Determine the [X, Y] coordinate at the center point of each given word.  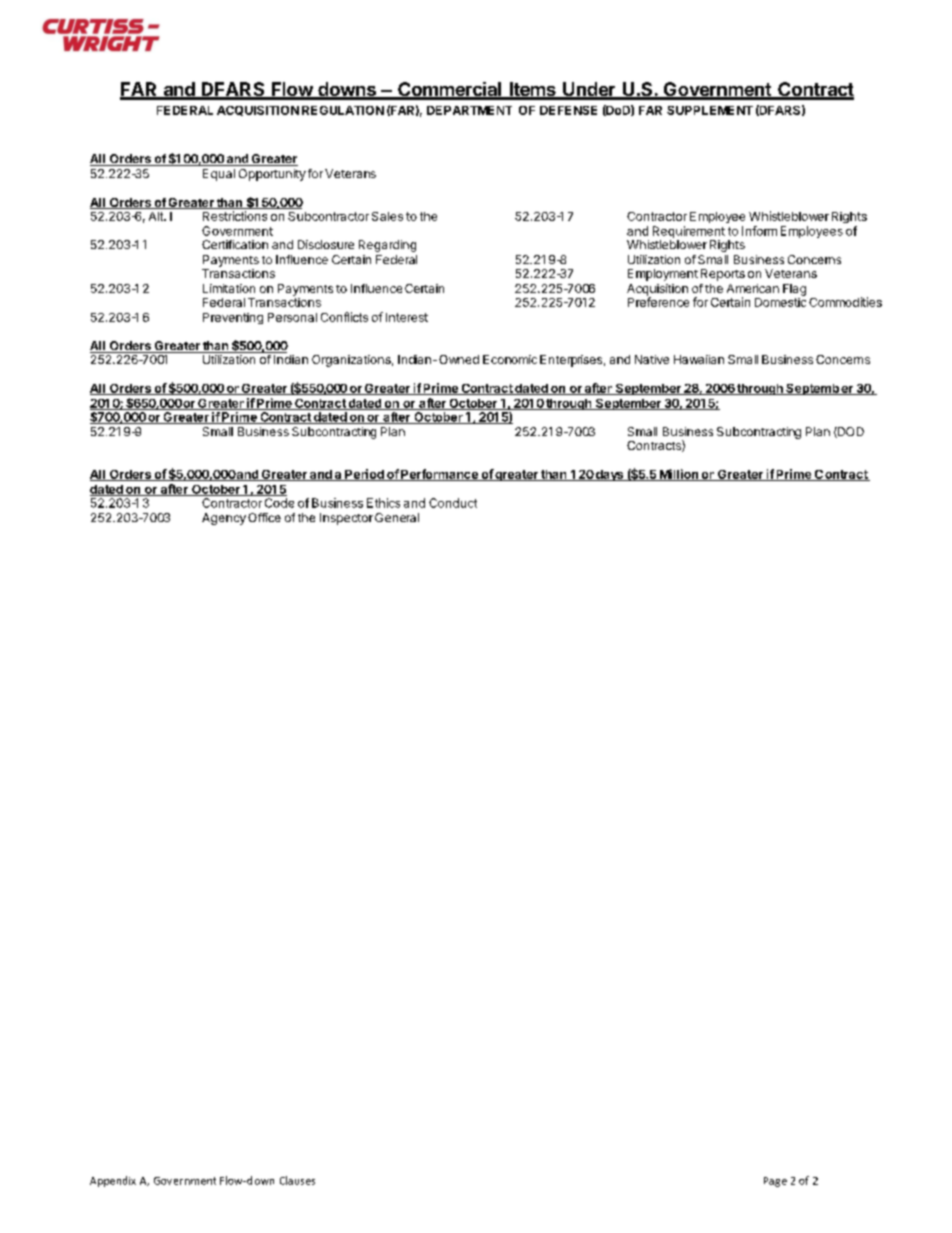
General [397, 517]
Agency [224, 519]
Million [678, 475]
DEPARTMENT [469, 110]
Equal [219, 175]
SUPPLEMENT [710, 110]
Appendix [113, 1181]
